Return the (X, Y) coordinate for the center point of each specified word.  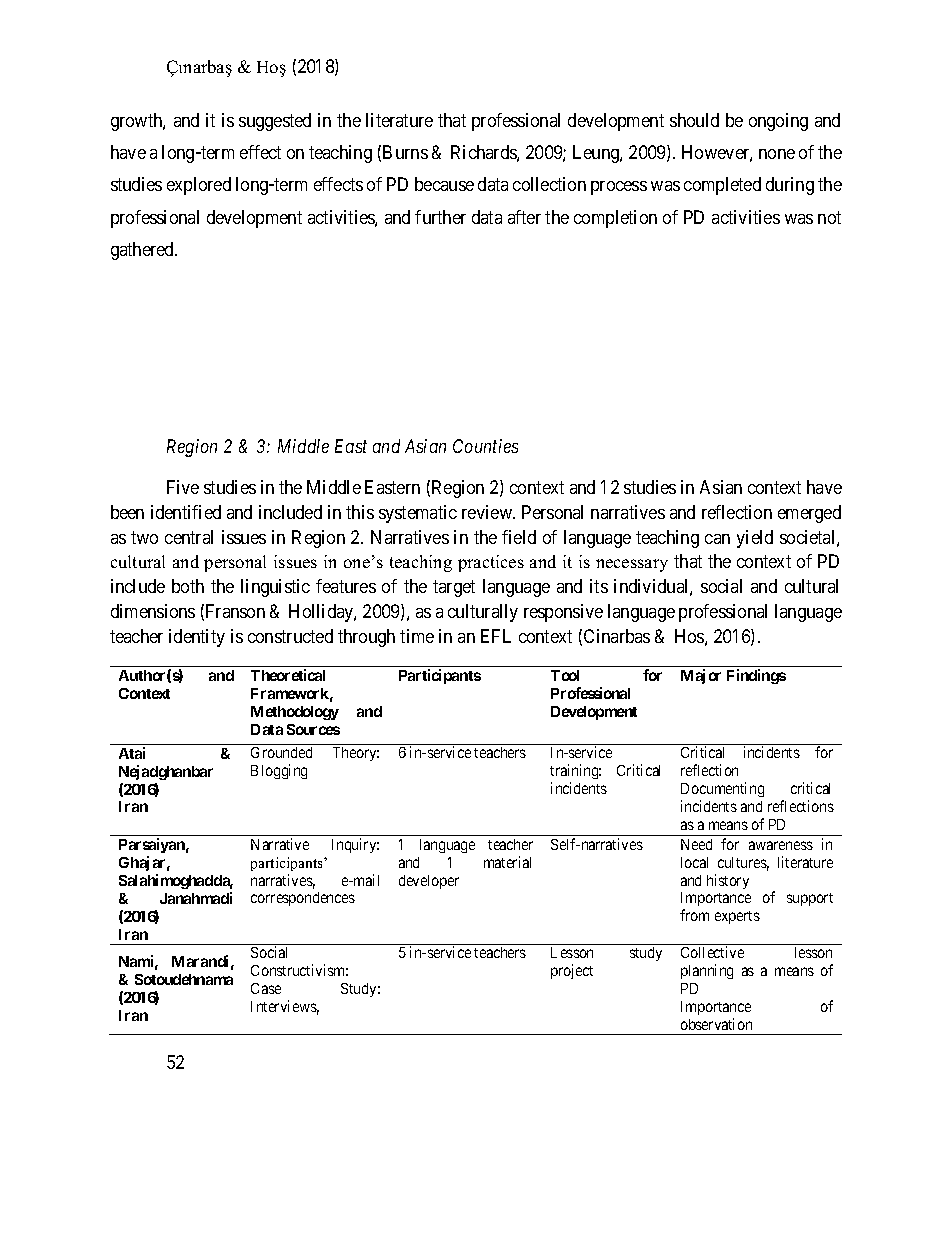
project (572, 971)
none (777, 154)
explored (199, 186)
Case (266, 988)
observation (716, 1024)
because (444, 184)
